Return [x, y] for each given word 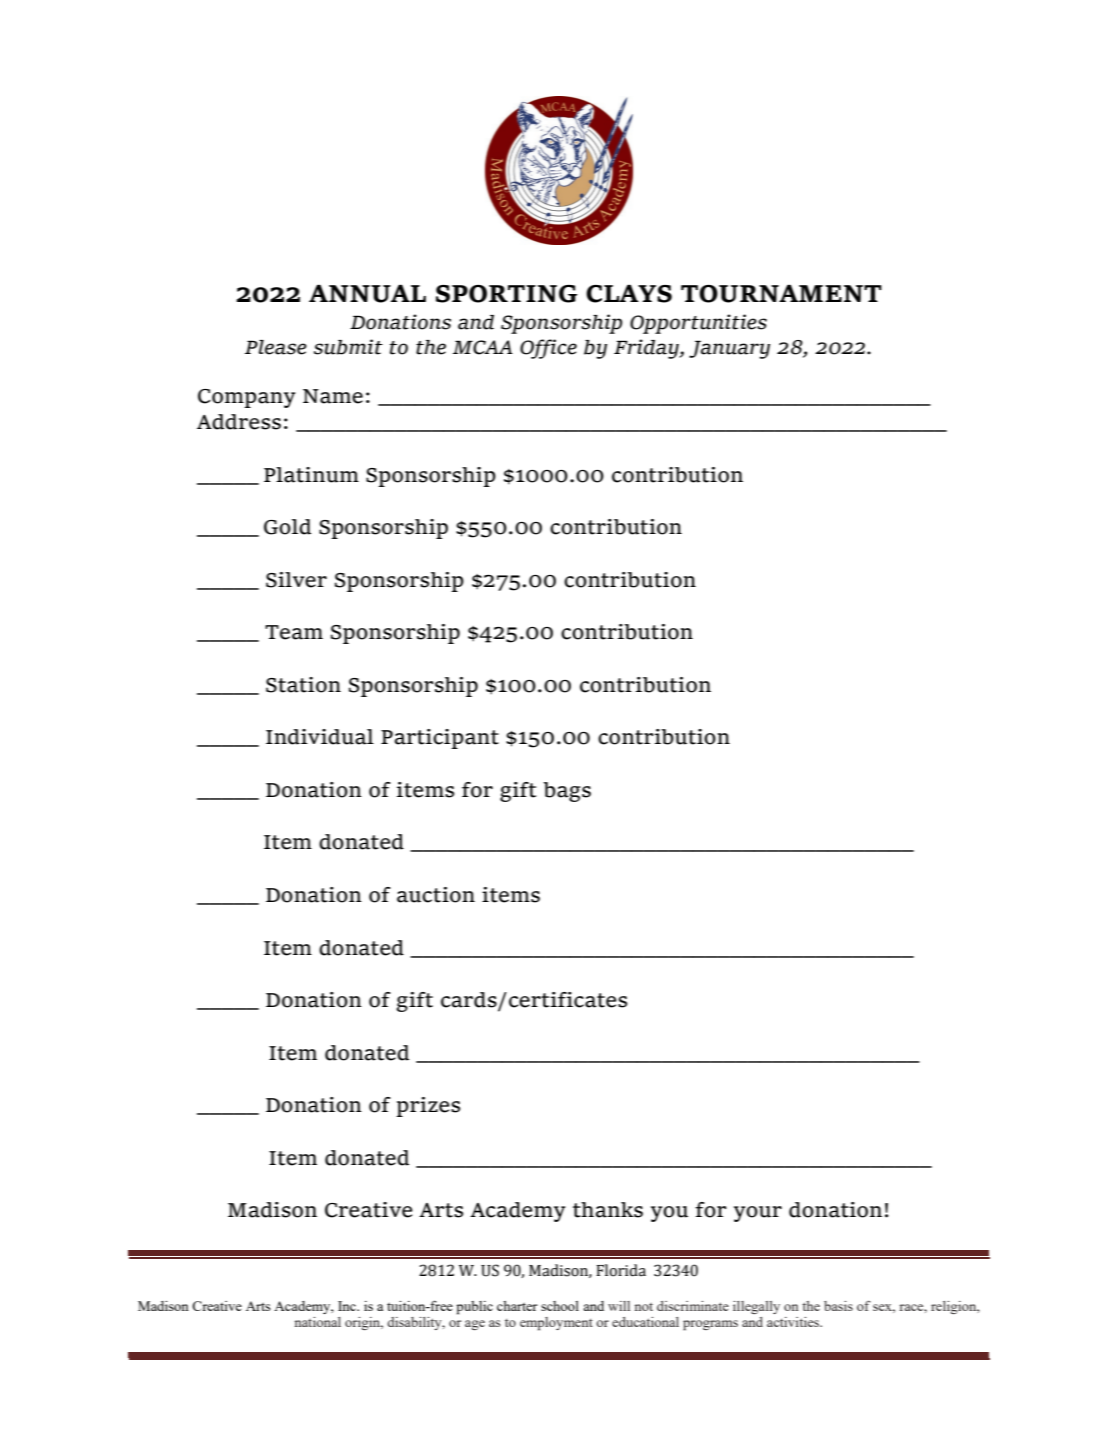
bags [567, 792]
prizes [428, 1107]
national [318, 1322]
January [729, 349]
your [758, 1214]
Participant [440, 739]
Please [276, 347]
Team [294, 632]
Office [548, 349]
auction [436, 895]
